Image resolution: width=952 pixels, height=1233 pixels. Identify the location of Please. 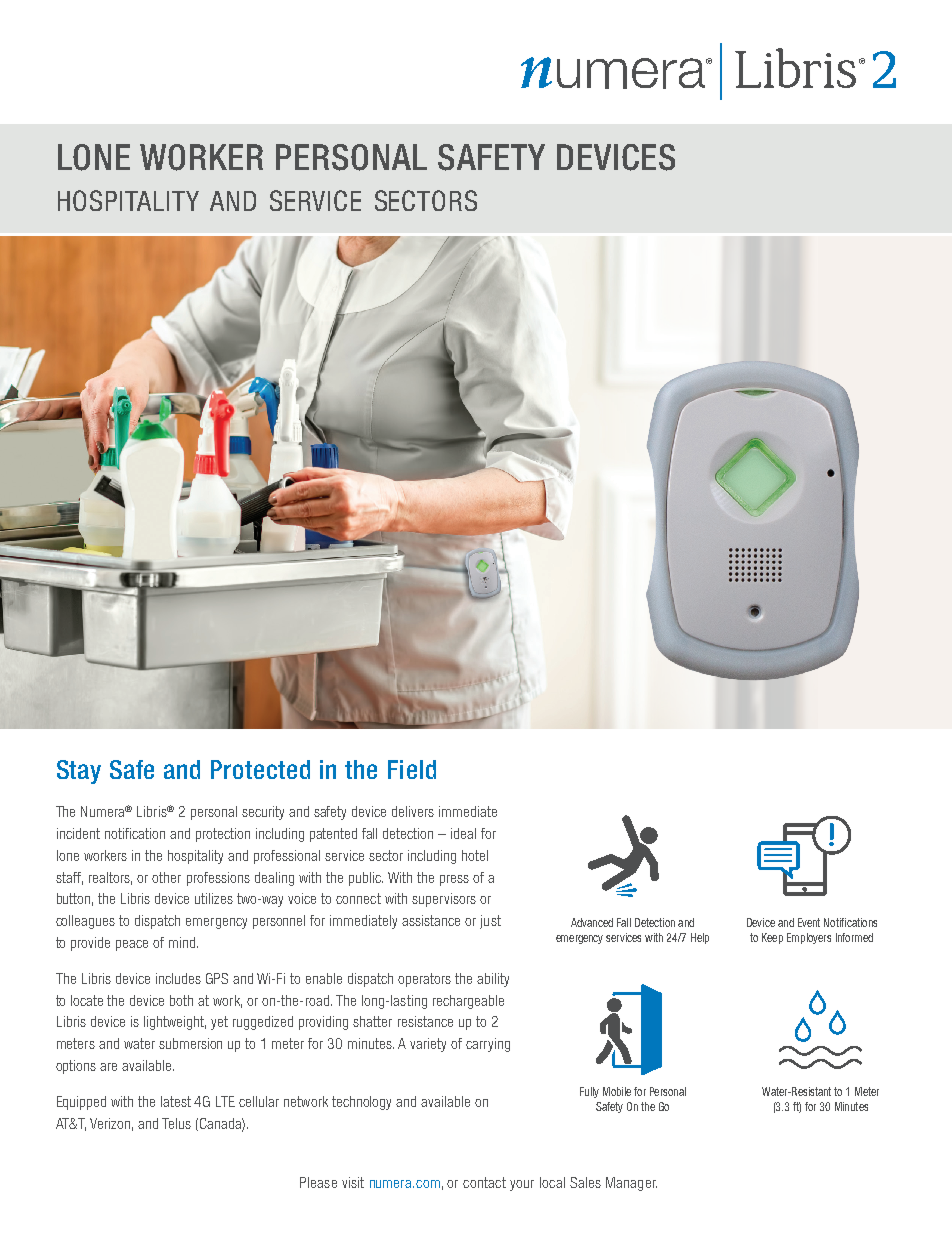
(318, 1182).
